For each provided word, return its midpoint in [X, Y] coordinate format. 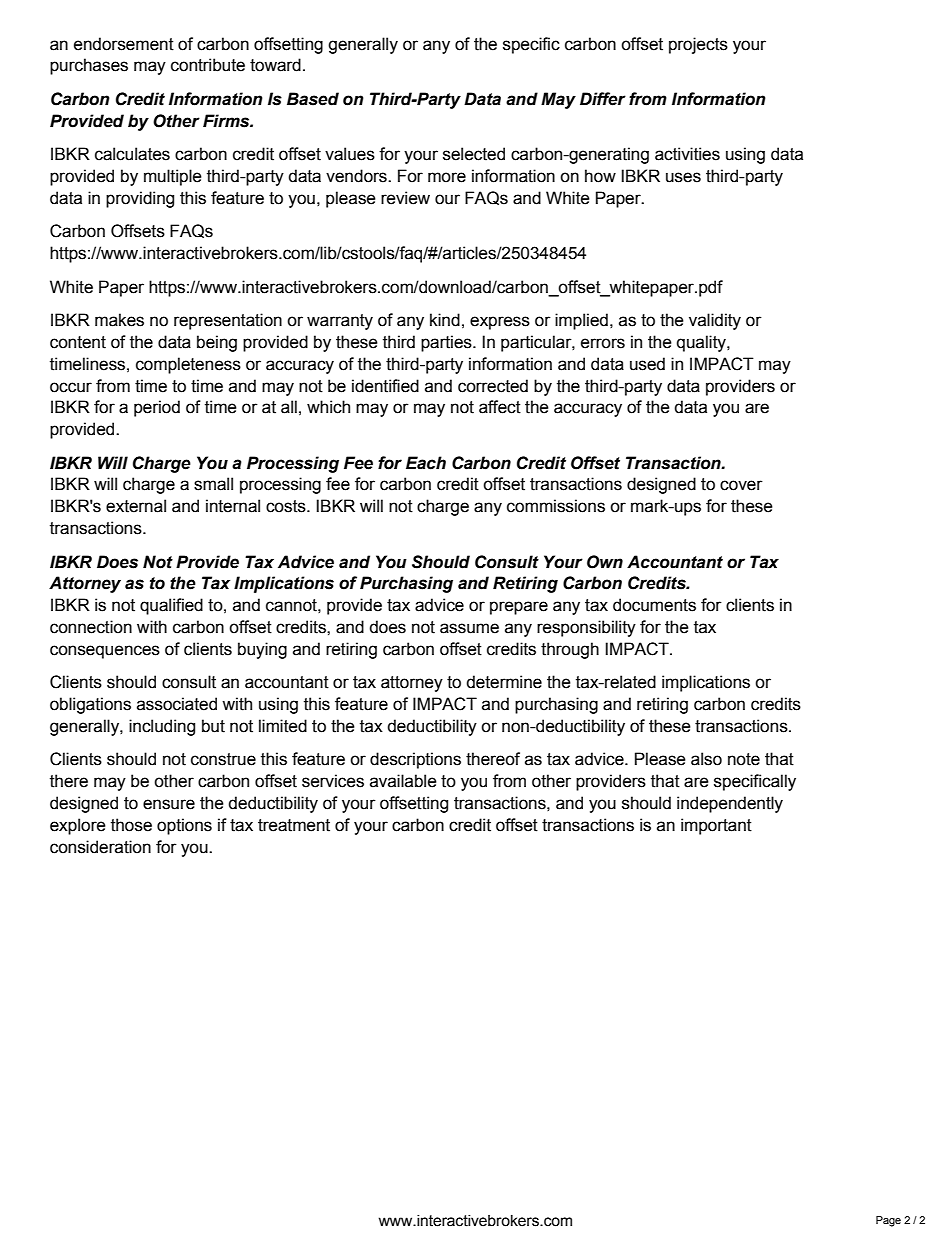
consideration [100, 847]
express [500, 323]
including [162, 727]
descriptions [415, 760]
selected [474, 154]
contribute [208, 65]
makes [119, 320]
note [744, 759]
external [136, 506]
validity [715, 321]
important [716, 826]
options [184, 826]
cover [741, 485]
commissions [556, 506]
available [403, 781]
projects [698, 45]
